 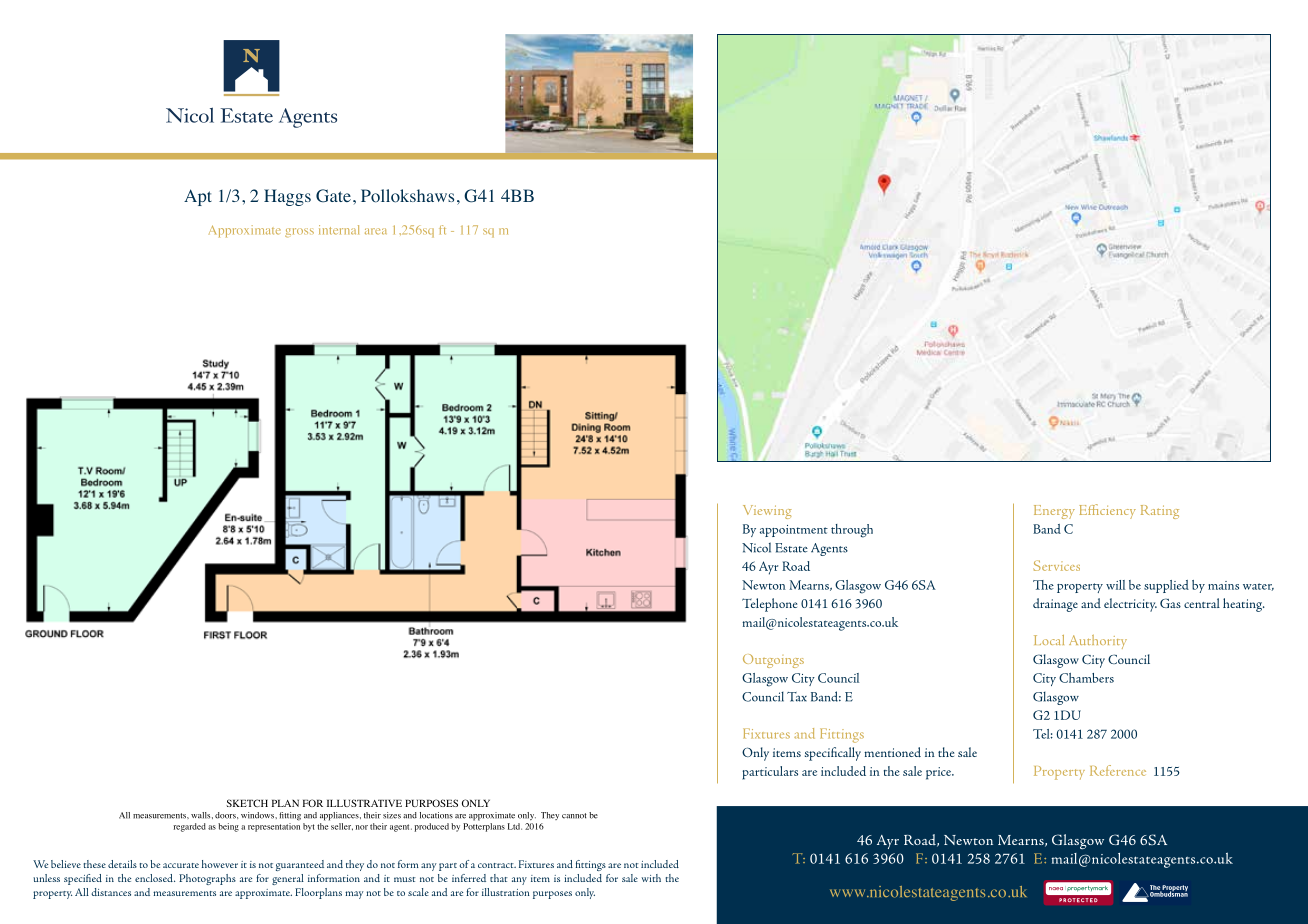 What do you see at coordinates (1056, 565) in the screenshot?
I see `Services` at bounding box center [1056, 565].
